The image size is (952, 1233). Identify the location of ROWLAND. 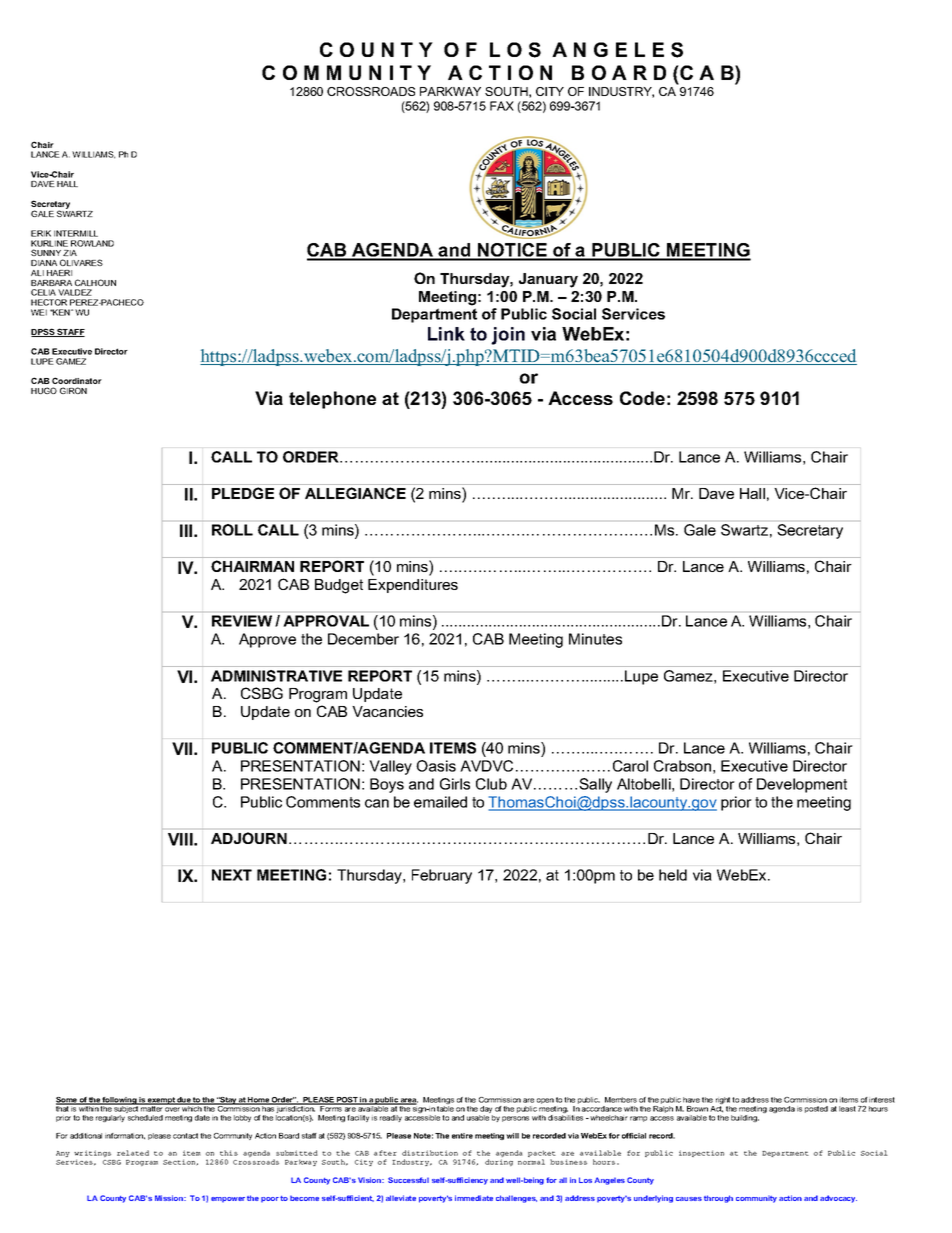
(92, 243).
